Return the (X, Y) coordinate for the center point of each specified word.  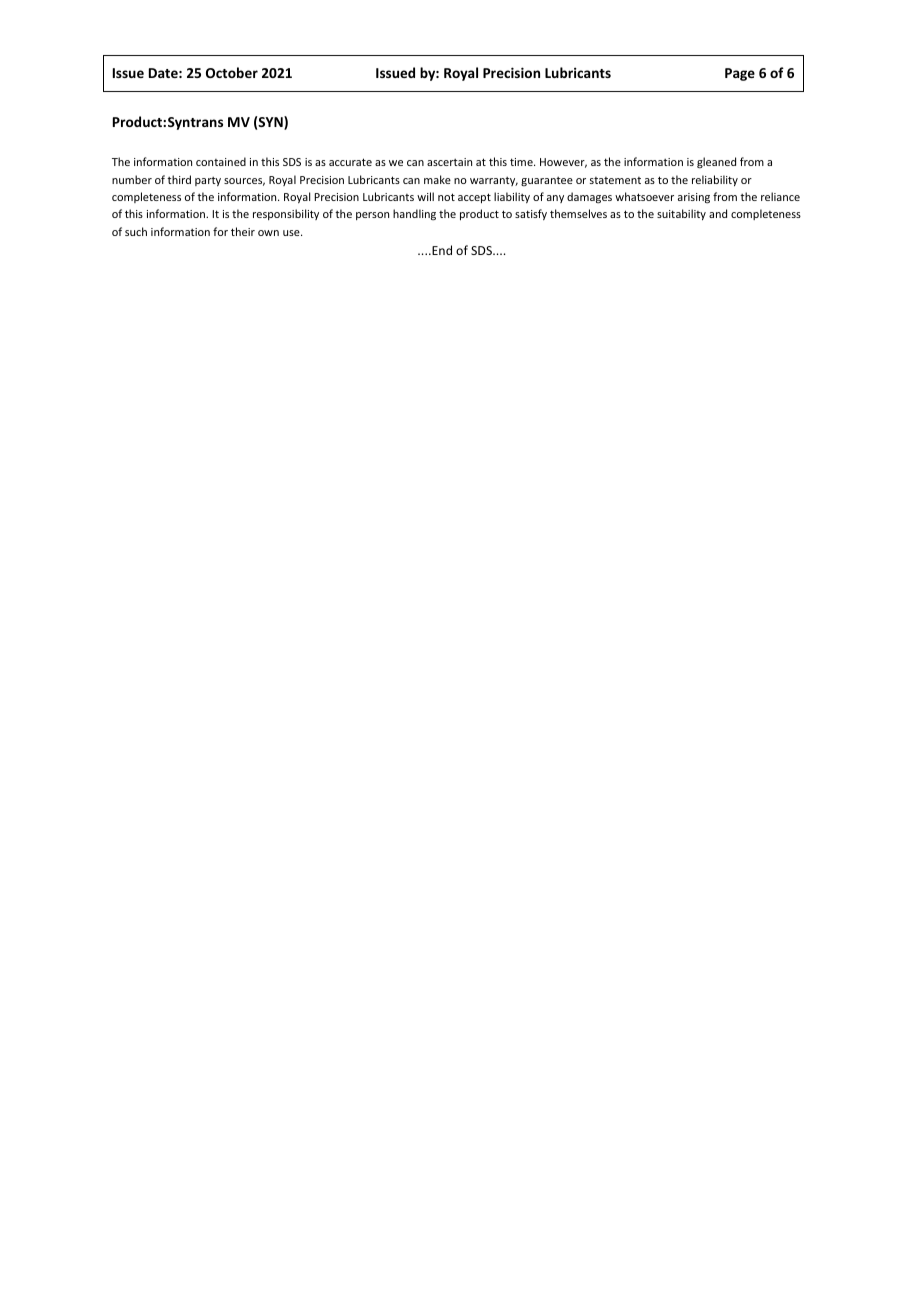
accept (474, 198)
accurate (350, 162)
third (179, 179)
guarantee (547, 181)
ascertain (449, 162)
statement (615, 180)
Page (740, 74)
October (232, 72)
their (243, 231)
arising (694, 198)
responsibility (286, 214)
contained (221, 161)
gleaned (716, 163)
